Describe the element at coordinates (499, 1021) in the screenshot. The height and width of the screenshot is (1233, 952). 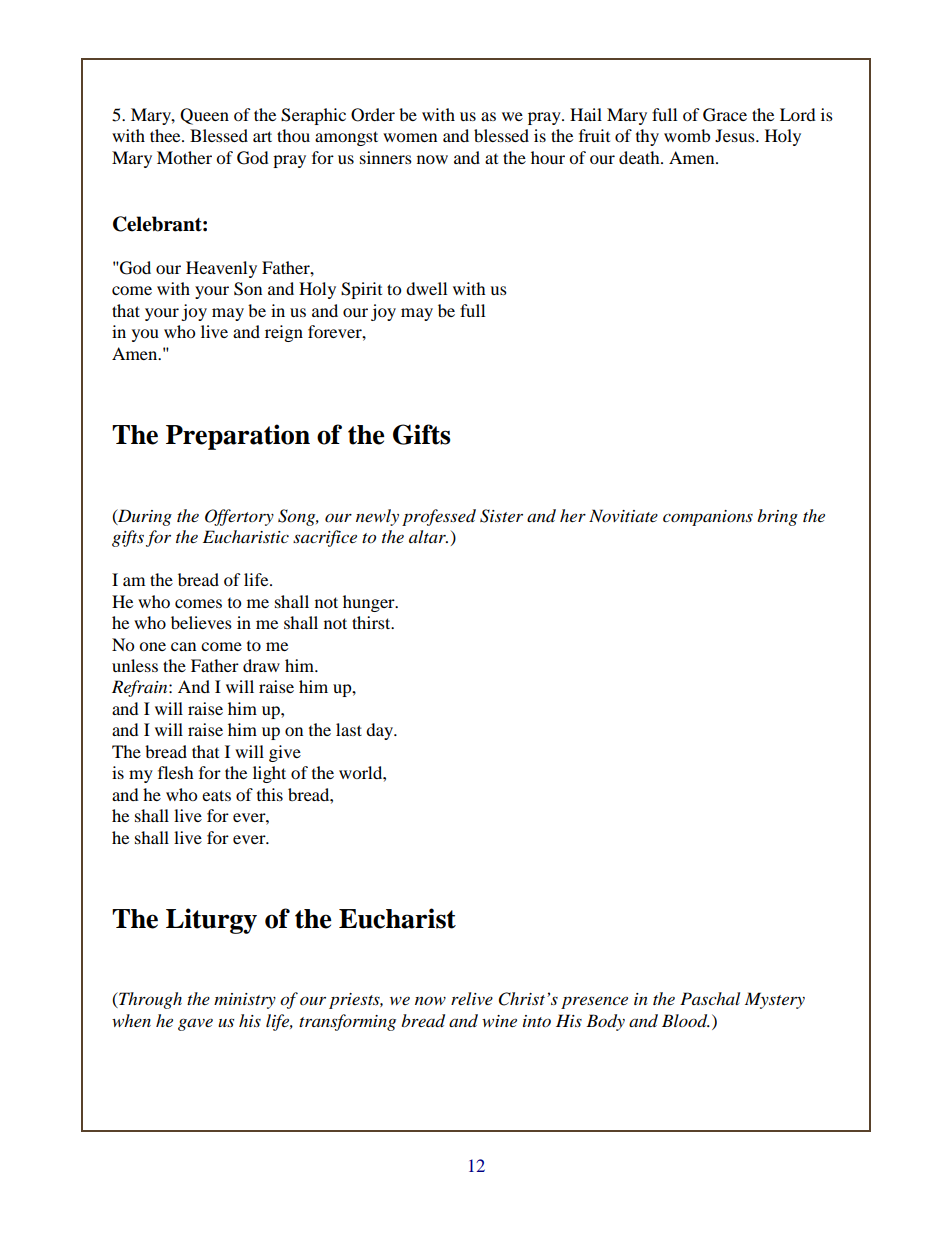
I see `wine` at that location.
